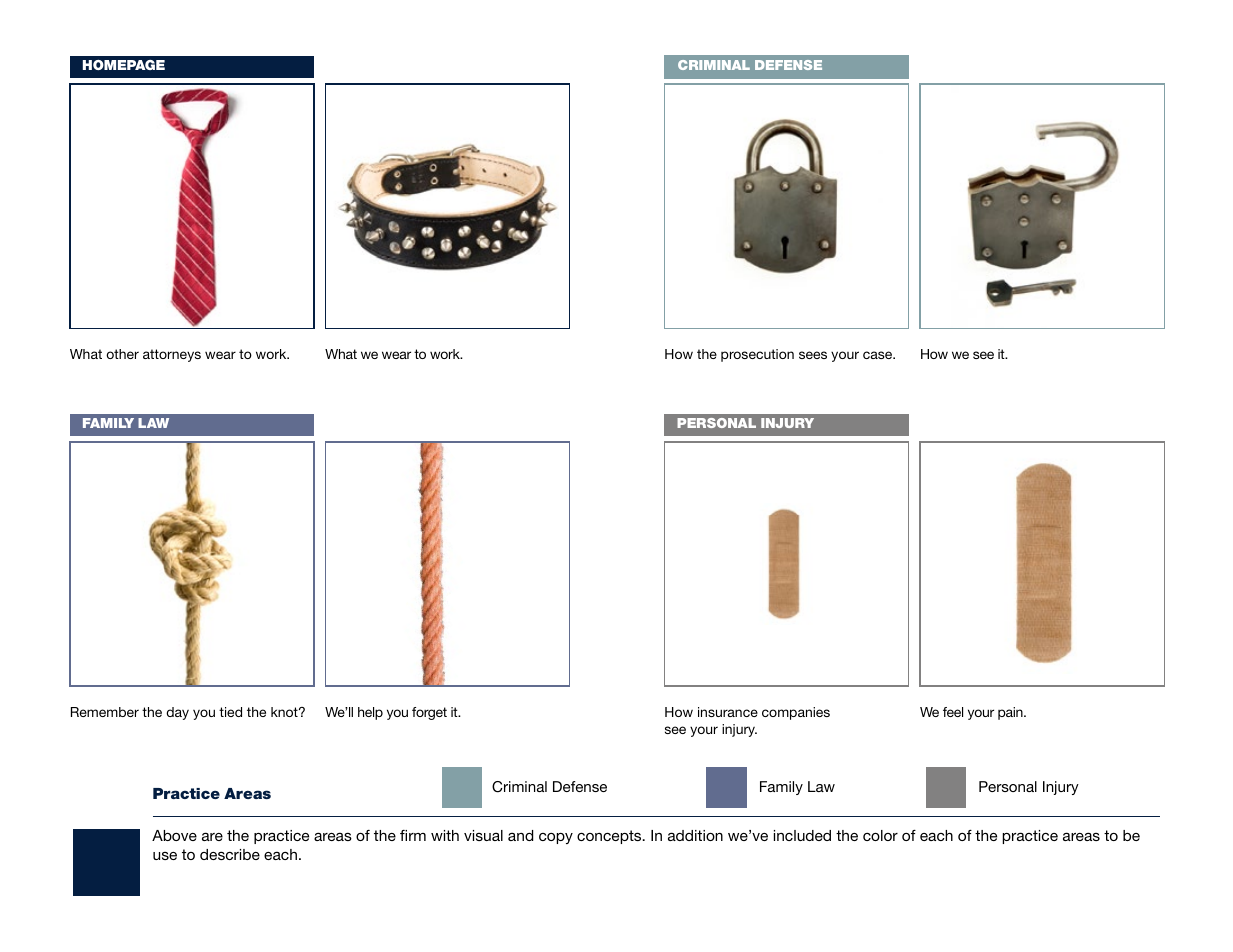  I want to click on feel, so click(953, 712).
